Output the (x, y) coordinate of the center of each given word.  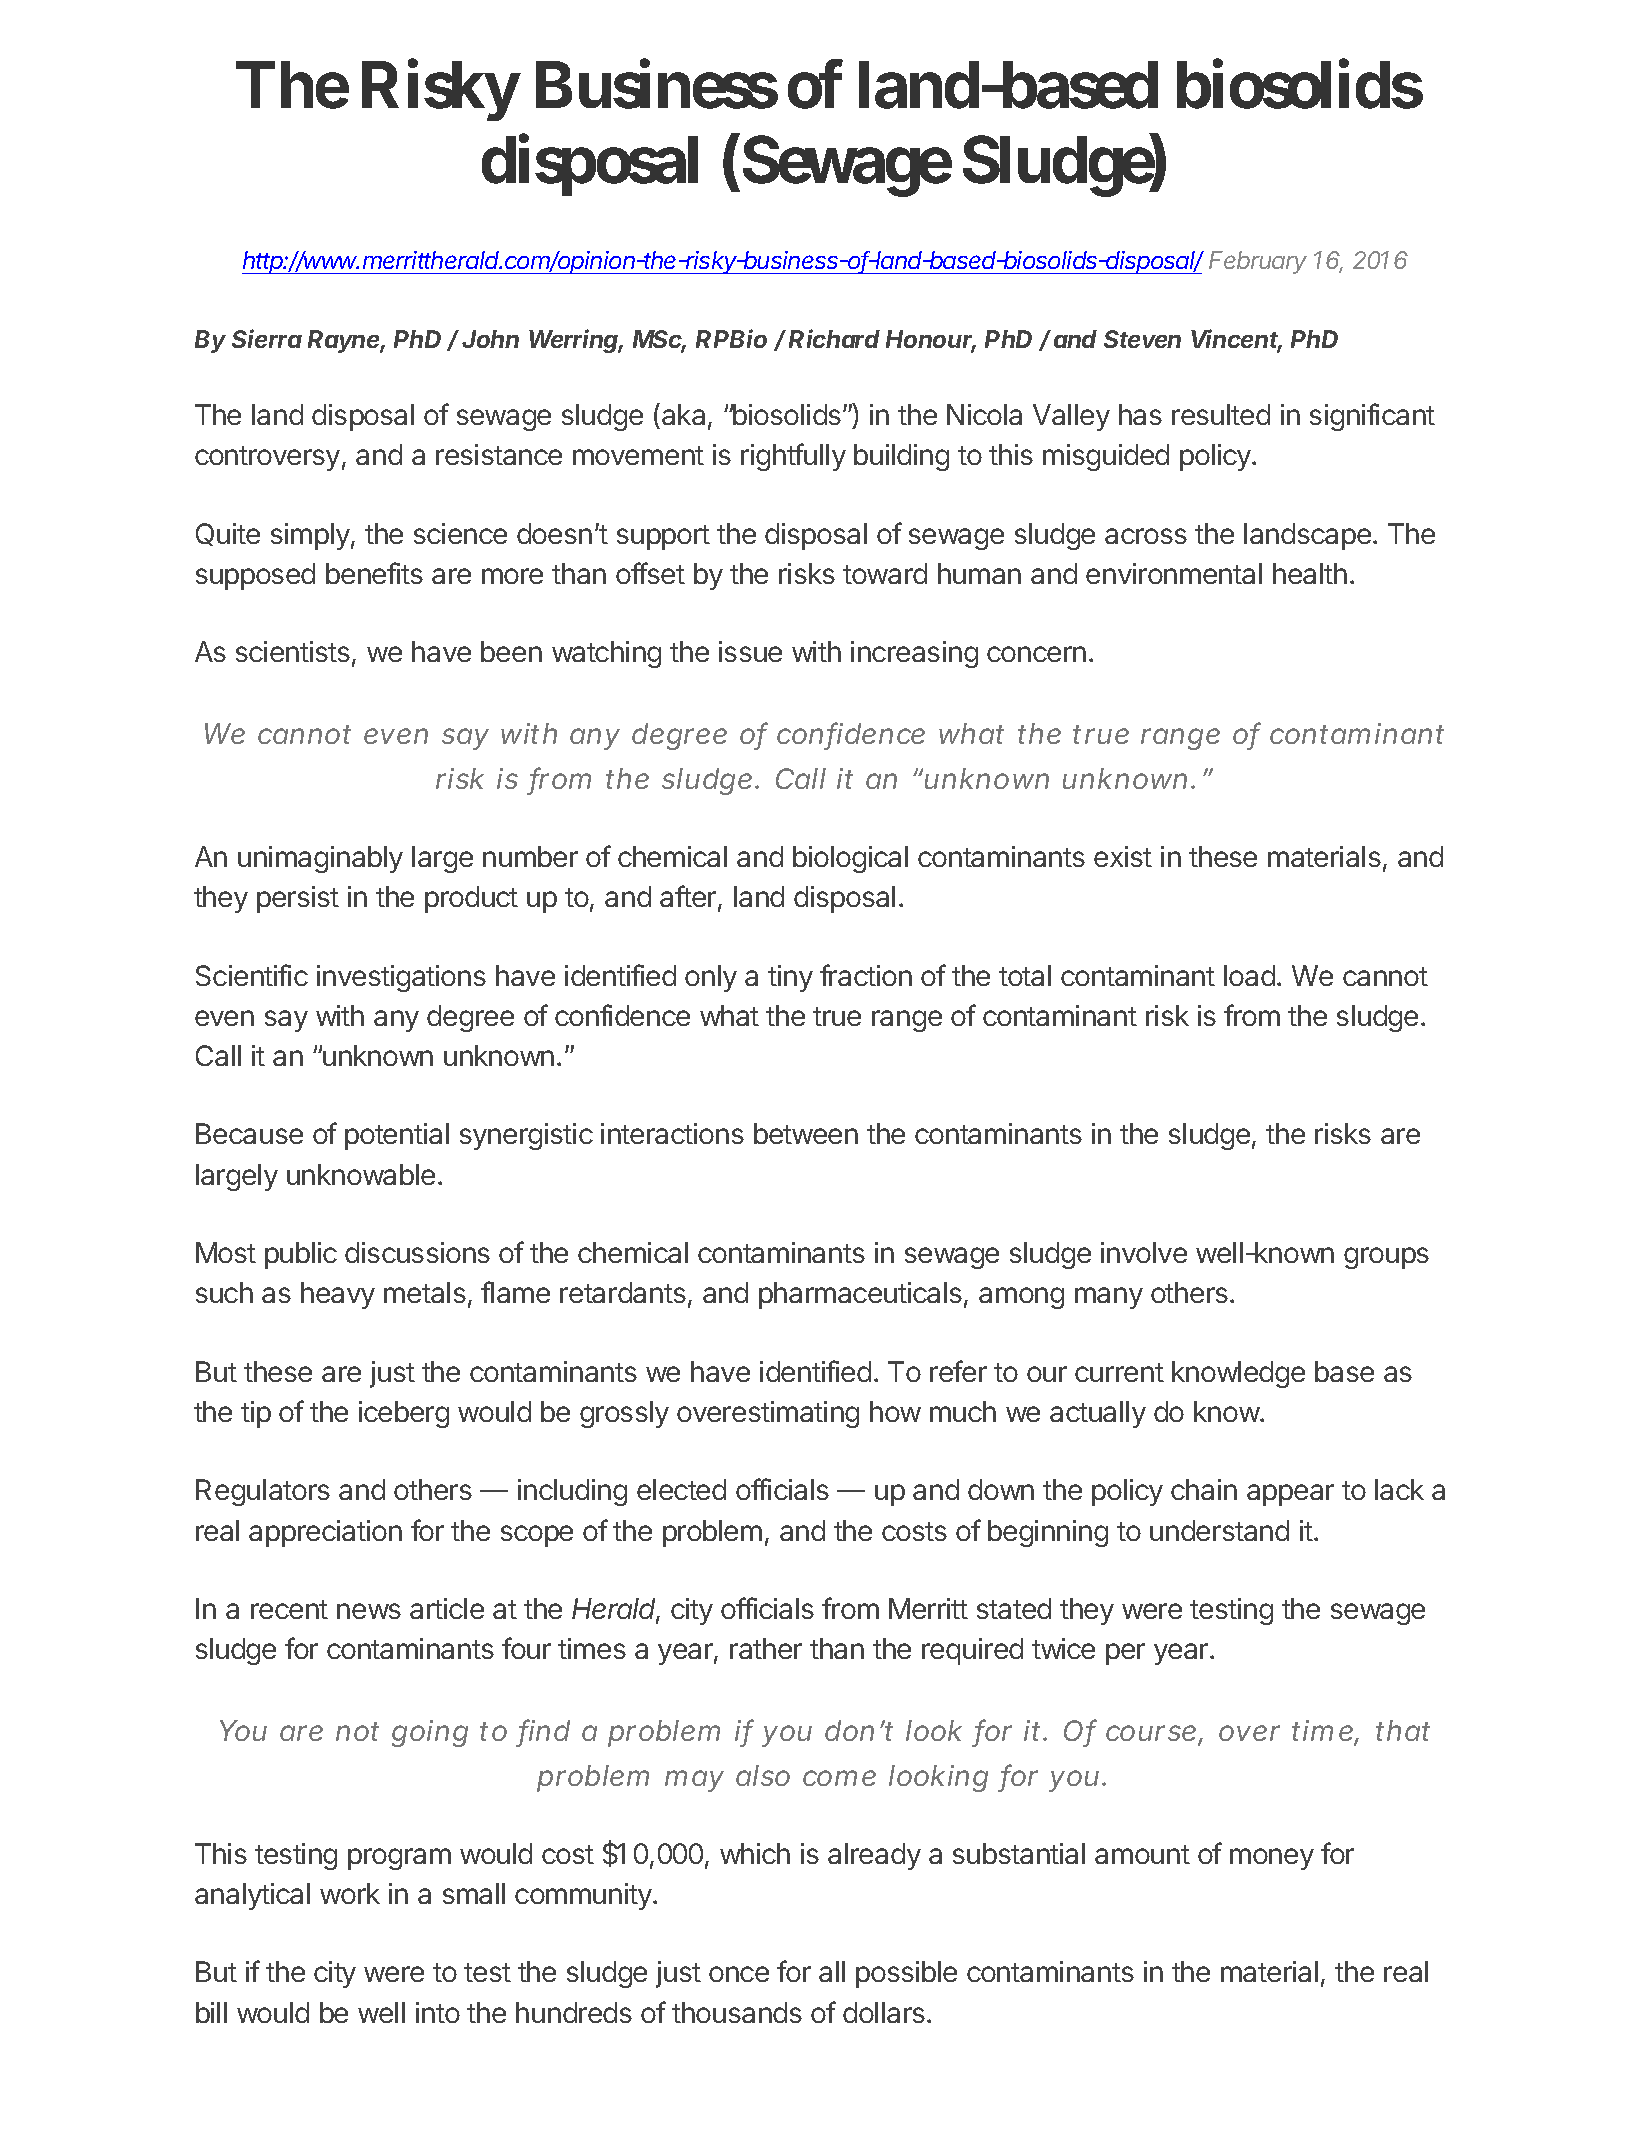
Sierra (267, 338)
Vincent (1236, 340)
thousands (737, 2012)
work (350, 1893)
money (1272, 1859)
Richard (834, 338)
